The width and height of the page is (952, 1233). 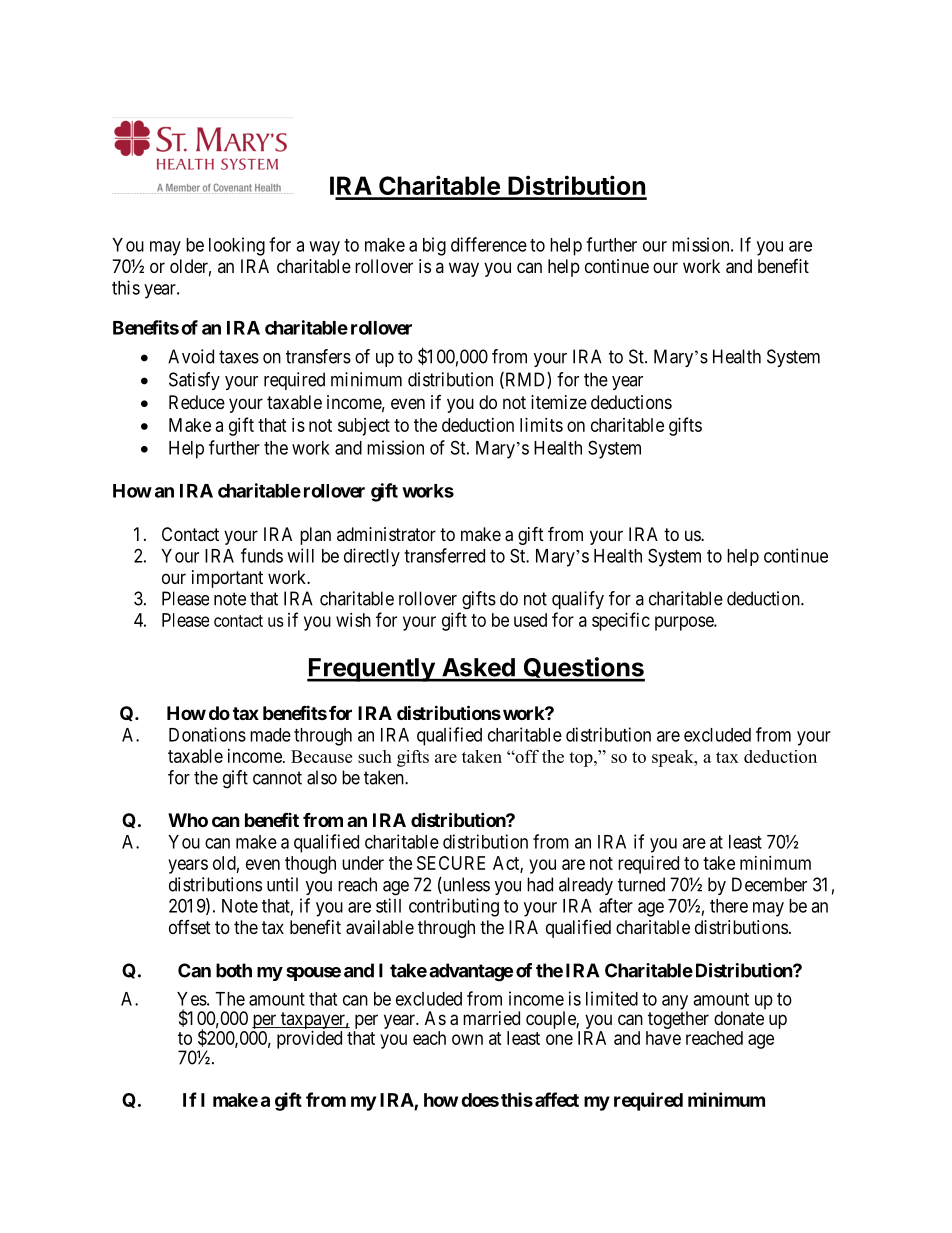 I want to click on SECURE, so click(x=451, y=863).
